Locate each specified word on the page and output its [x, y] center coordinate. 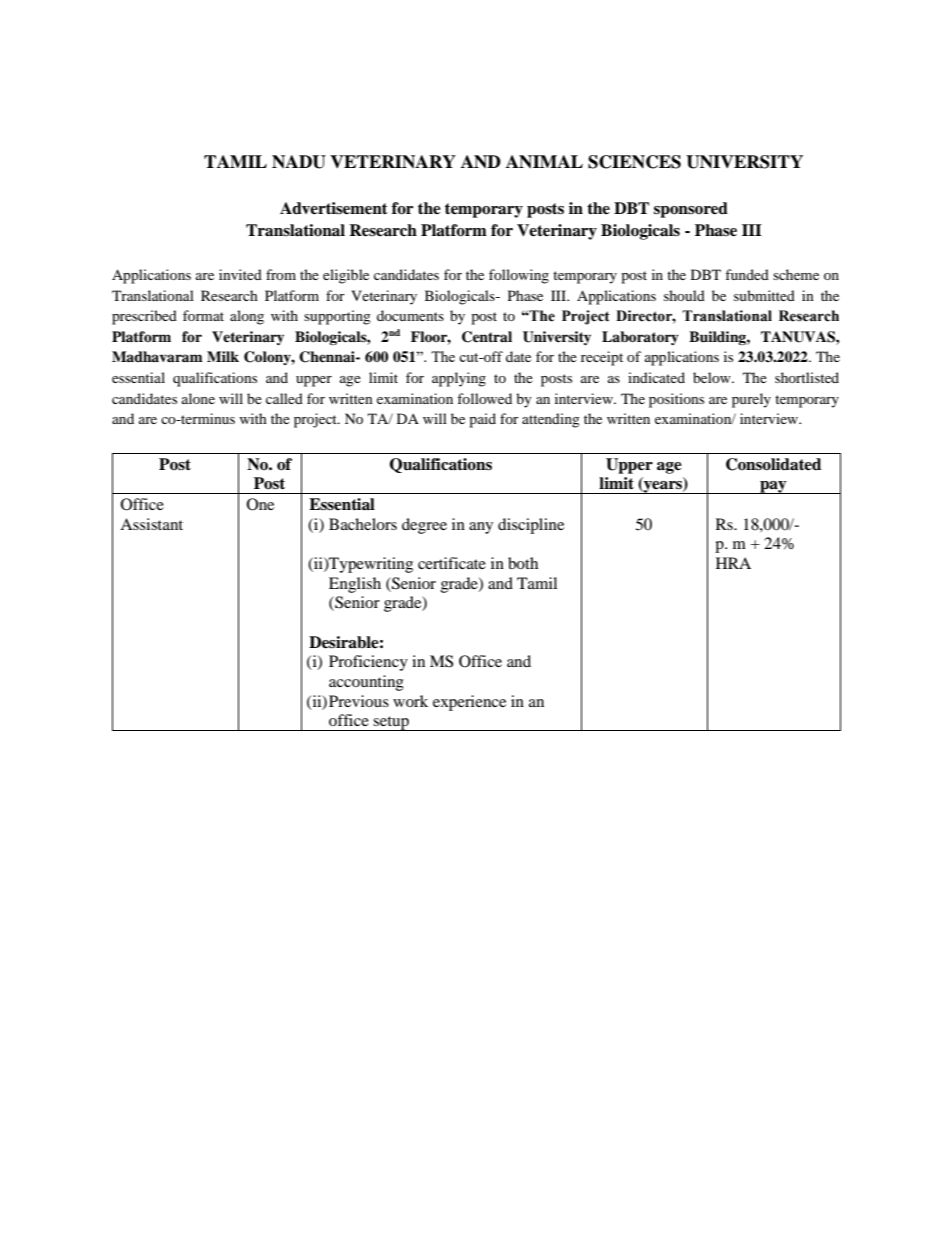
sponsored [691, 210]
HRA [733, 563]
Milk [223, 356]
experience [469, 703]
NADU [299, 162]
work [410, 701]
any [481, 528]
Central [487, 337]
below [713, 377]
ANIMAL [544, 162]
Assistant [151, 524]
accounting [366, 683]
